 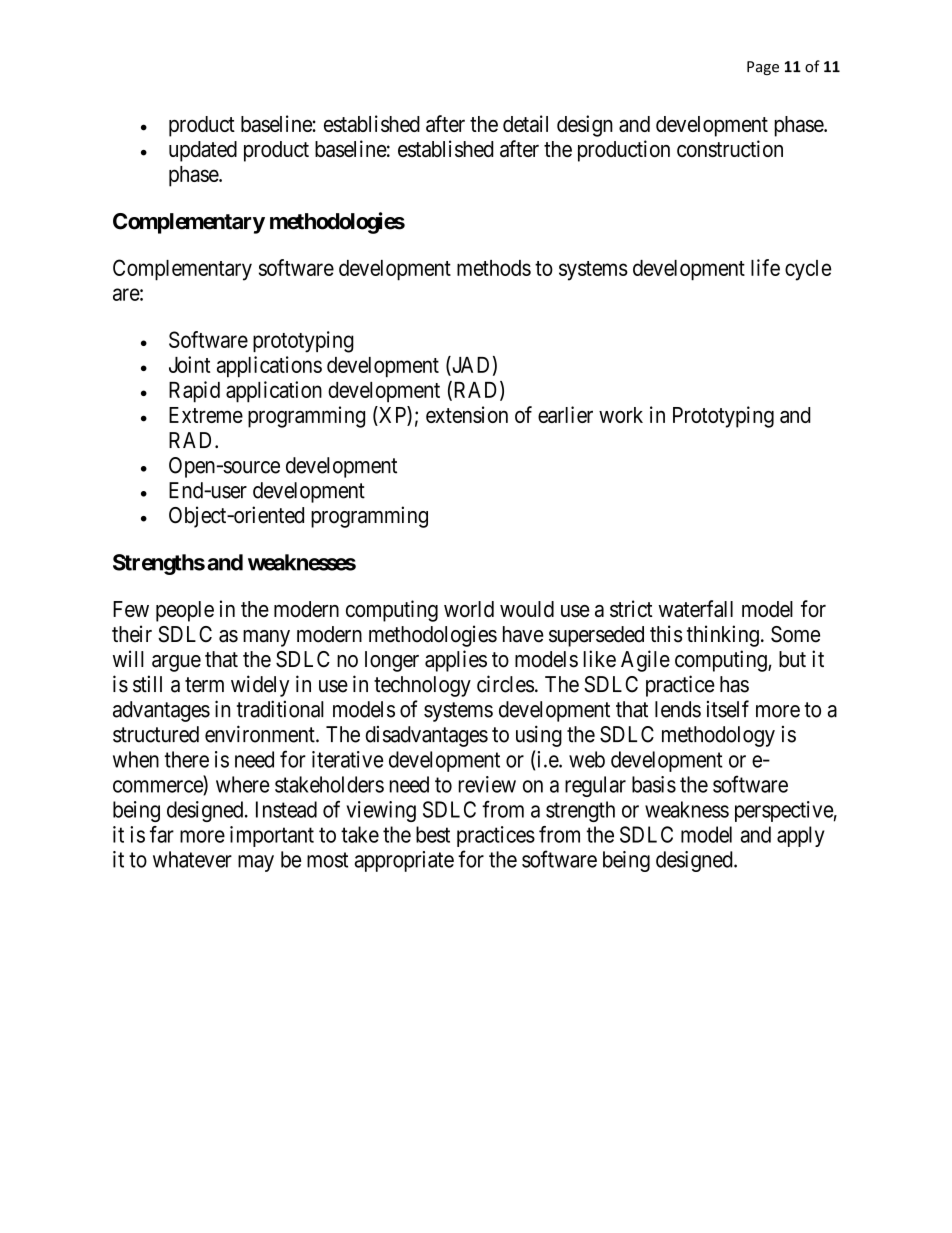 What do you see at coordinates (192, 859) in the screenshot?
I see `whatever` at bounding box center [192, 859].
